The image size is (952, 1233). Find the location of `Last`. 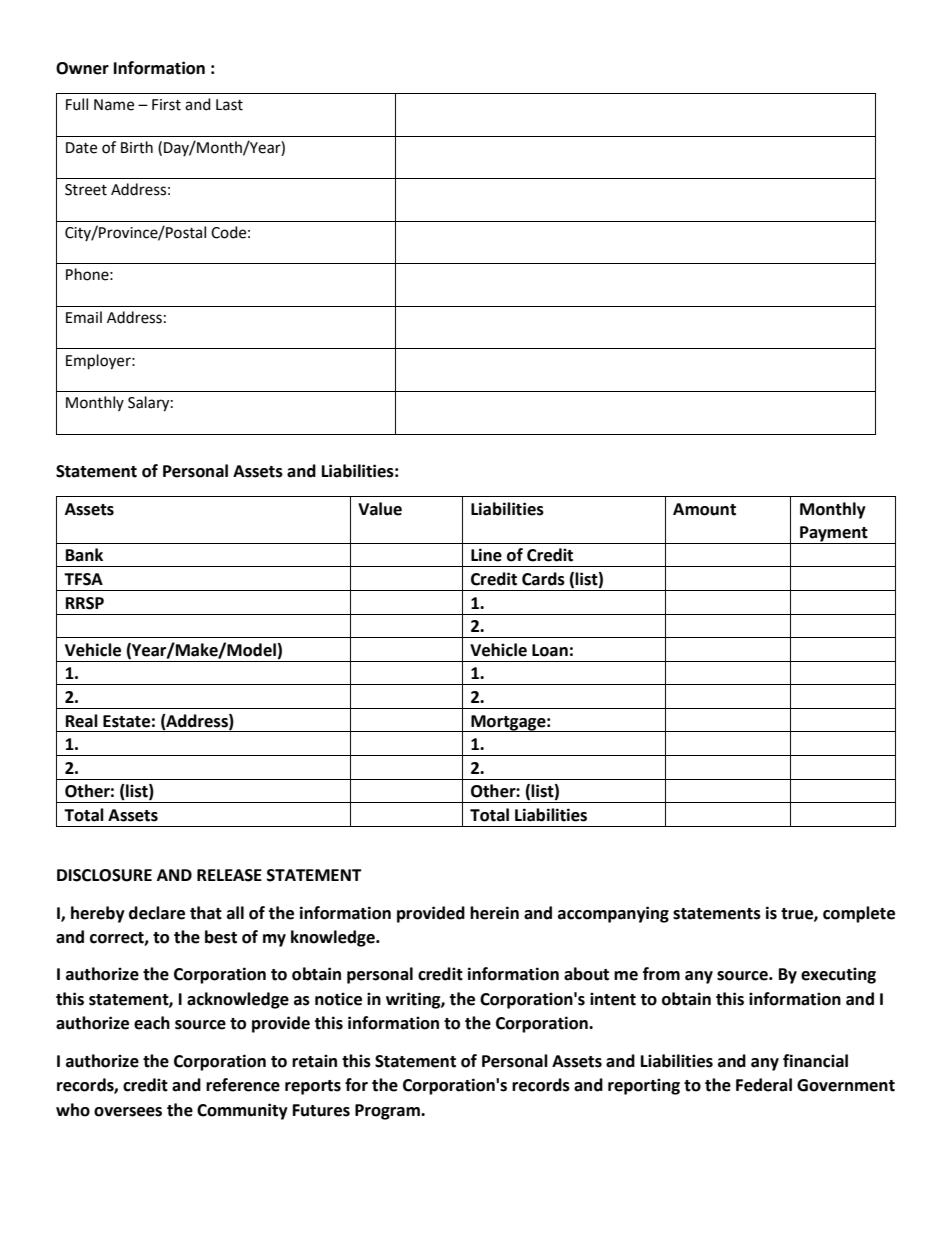

Last is located at coordinates (229, 105).
